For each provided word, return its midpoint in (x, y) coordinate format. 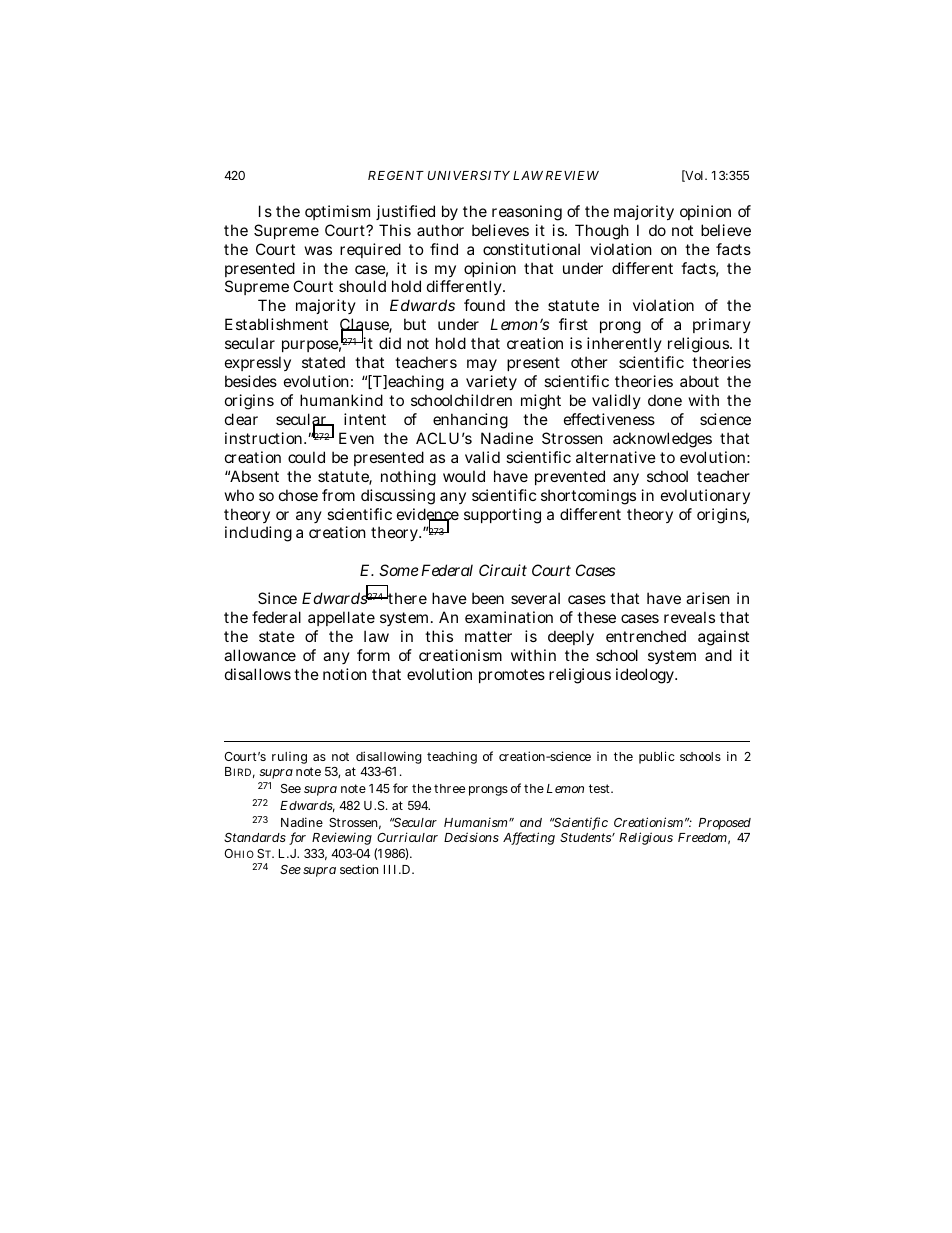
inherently (624, 344)
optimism (337, 212)
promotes (512, 676)
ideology (646, 676)
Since (277, 598)
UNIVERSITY (469, 175)
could (306, 457)
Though (602, 232)
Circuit (503, 570)
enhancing (470, 421)
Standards (255, 837)
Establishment (276, 324)
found (484, 305)
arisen (708, 598)
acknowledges (662, 440)
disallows (258, 674)
